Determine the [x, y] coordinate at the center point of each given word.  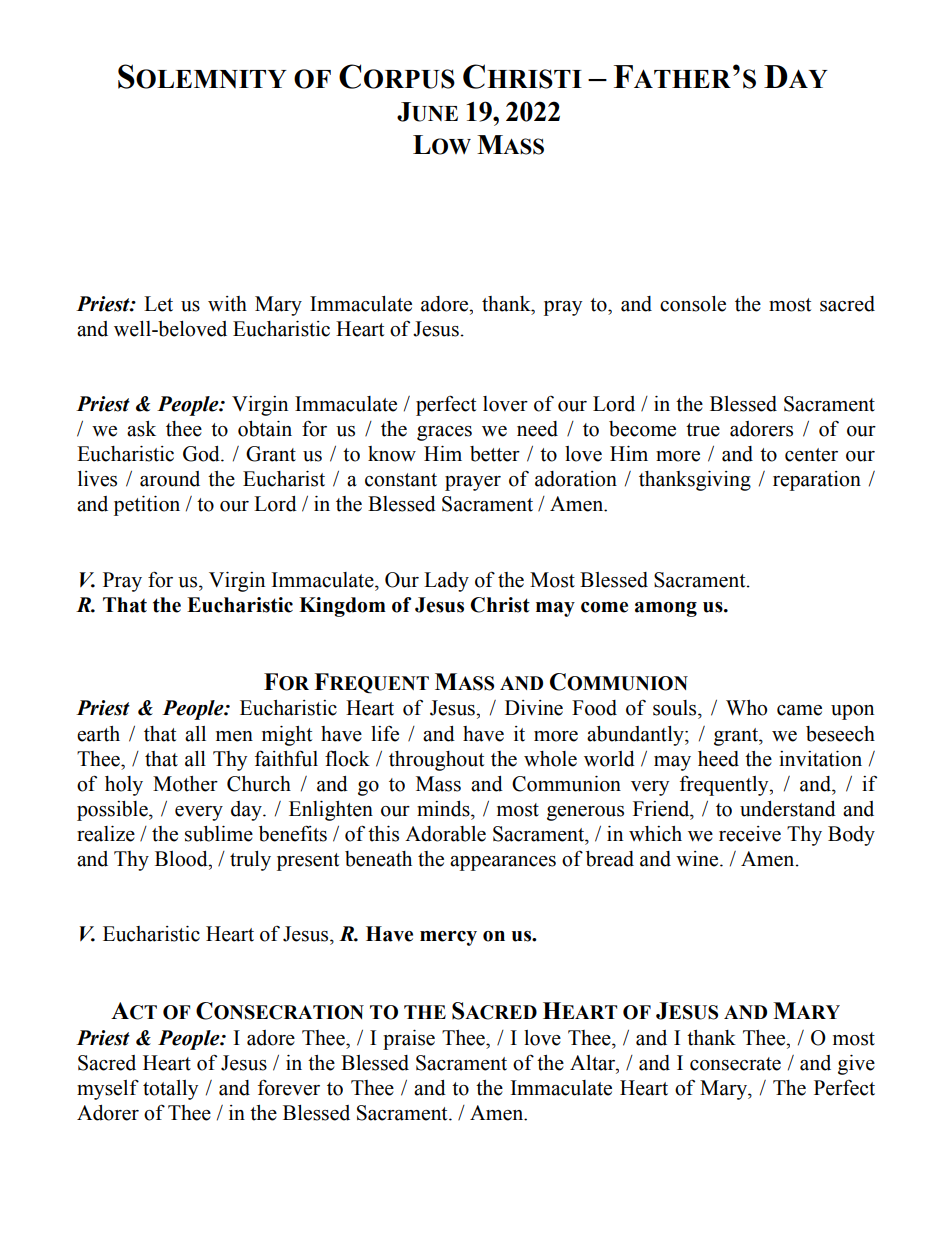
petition [147, 506]
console [693, 304]
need [537, 429]
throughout [436, 761]
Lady [446, 582]
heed [718, 759]
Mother [185, 784]
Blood [182, 859]
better [495, 454]
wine [698, 859]
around [170, 479]
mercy [448, 938]
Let [158, 304]
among [666, 609]
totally [170, 1090]
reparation [817, 481]
